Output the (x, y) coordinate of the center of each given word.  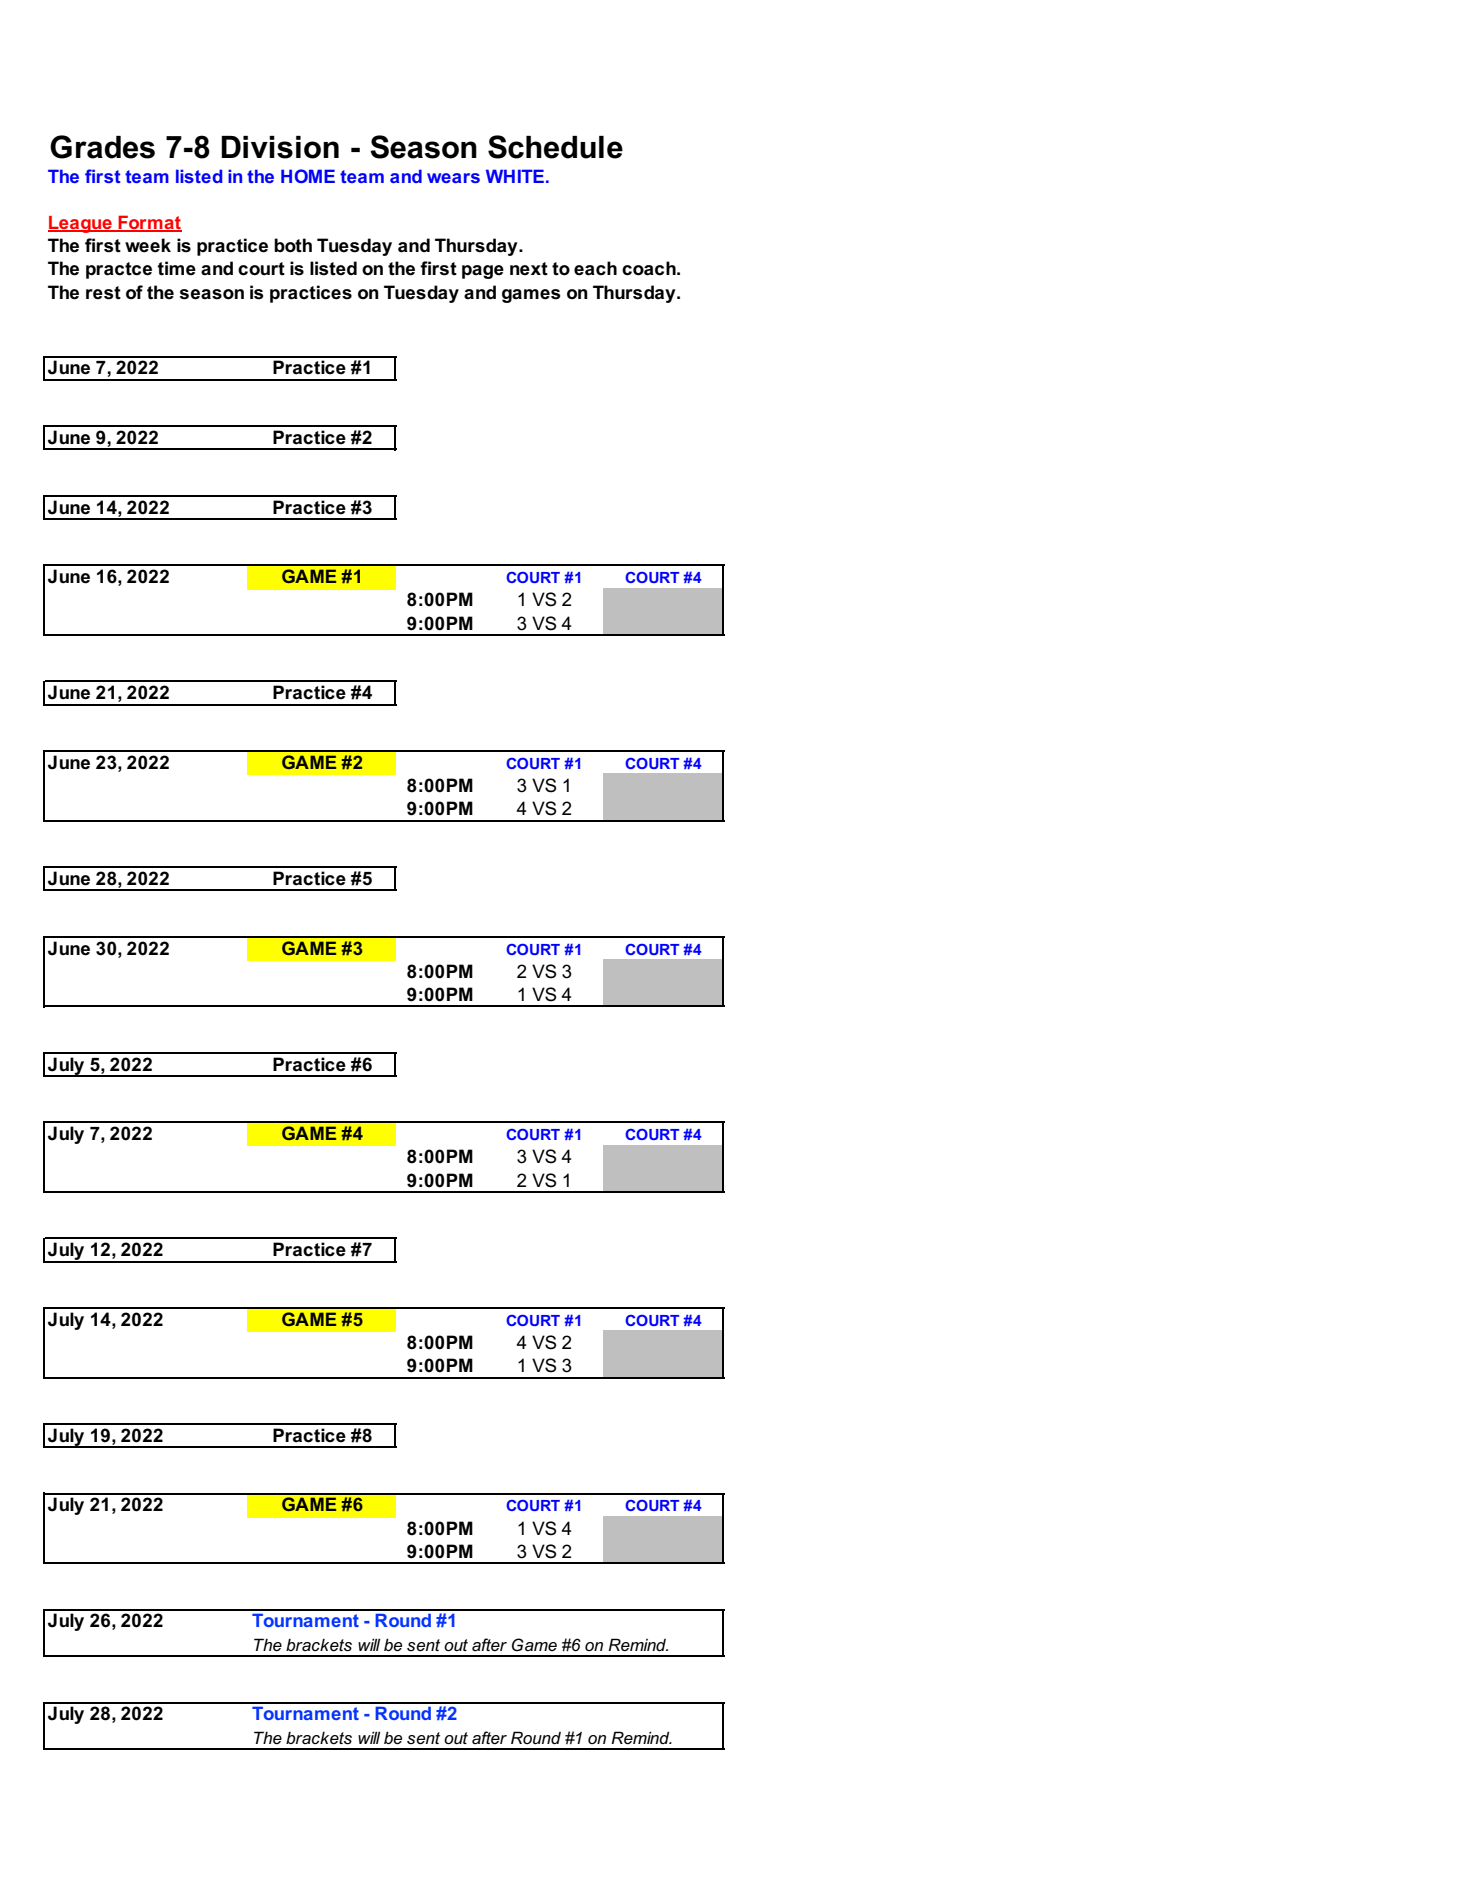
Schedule (555, 147)
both (293, 245)
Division (280, 147)
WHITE (515, 176)
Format (149, 223)
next (529, 269)
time (177, 268)
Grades (102, 147)
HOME (308, 176)
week (148, 245)
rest (103, 293)
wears (453, 178)
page (483, 272)
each (595, 268)
